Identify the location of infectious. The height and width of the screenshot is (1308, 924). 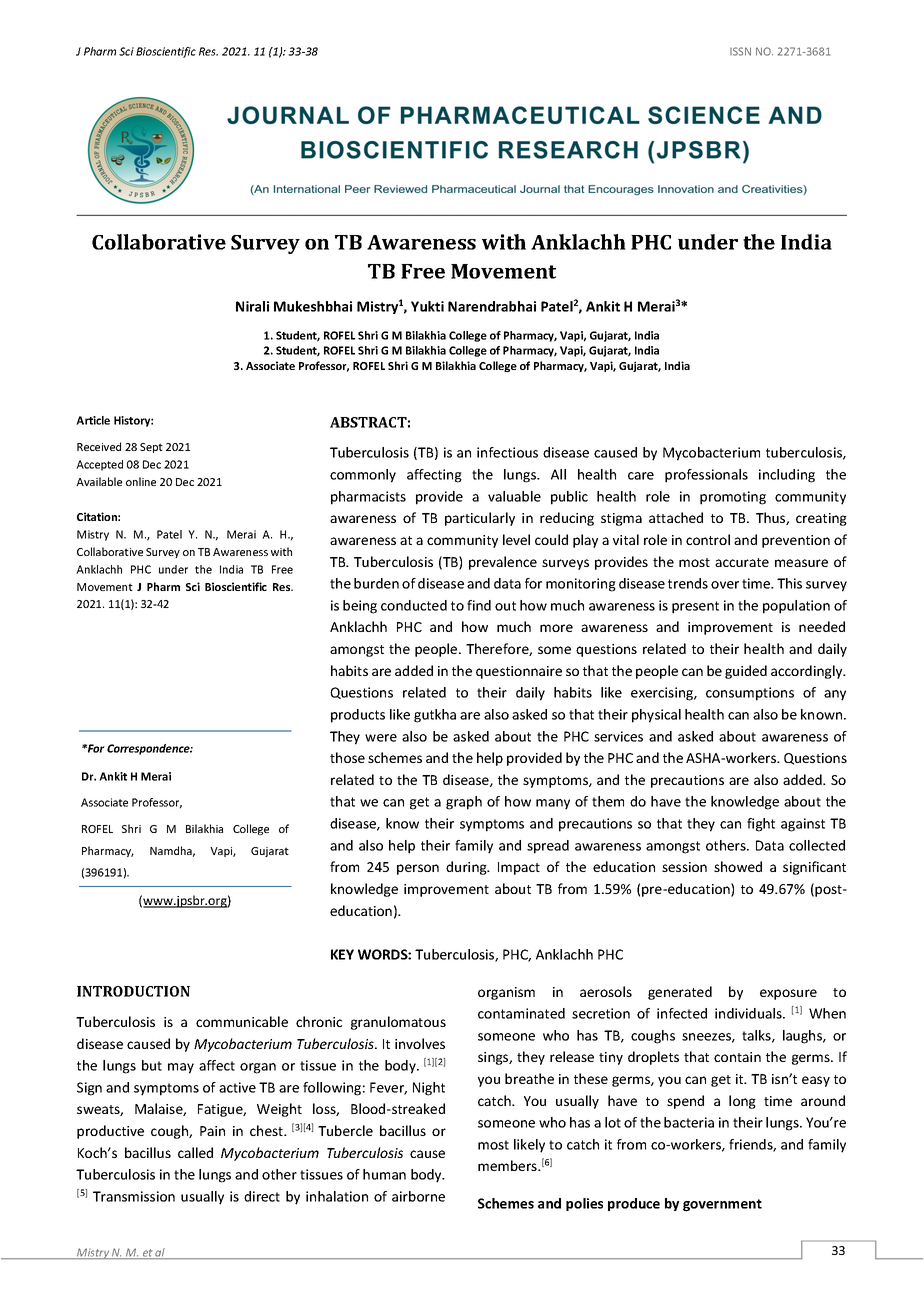
(507, 452).
